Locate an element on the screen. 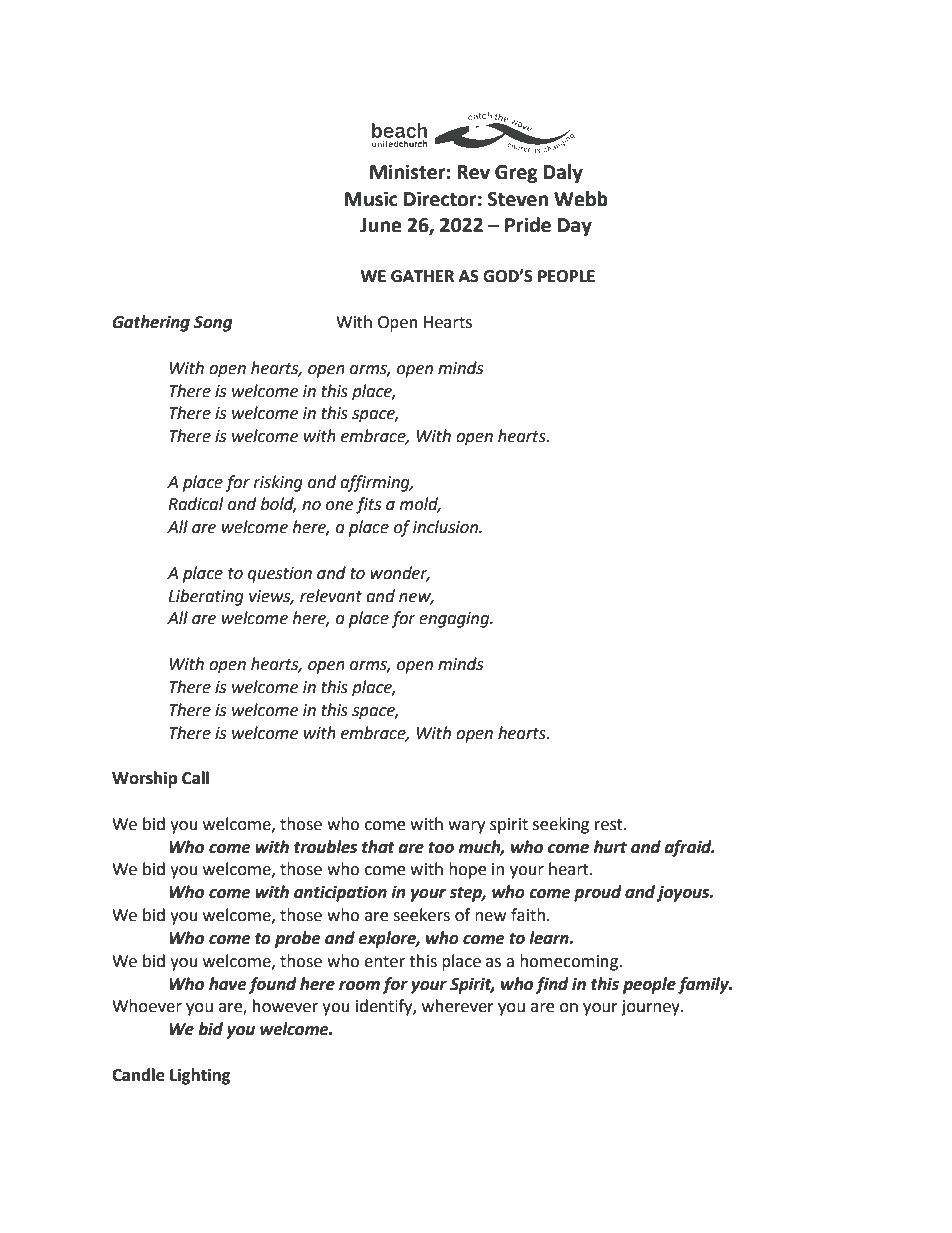  Lighting is located at coordinates (200, 1076).
